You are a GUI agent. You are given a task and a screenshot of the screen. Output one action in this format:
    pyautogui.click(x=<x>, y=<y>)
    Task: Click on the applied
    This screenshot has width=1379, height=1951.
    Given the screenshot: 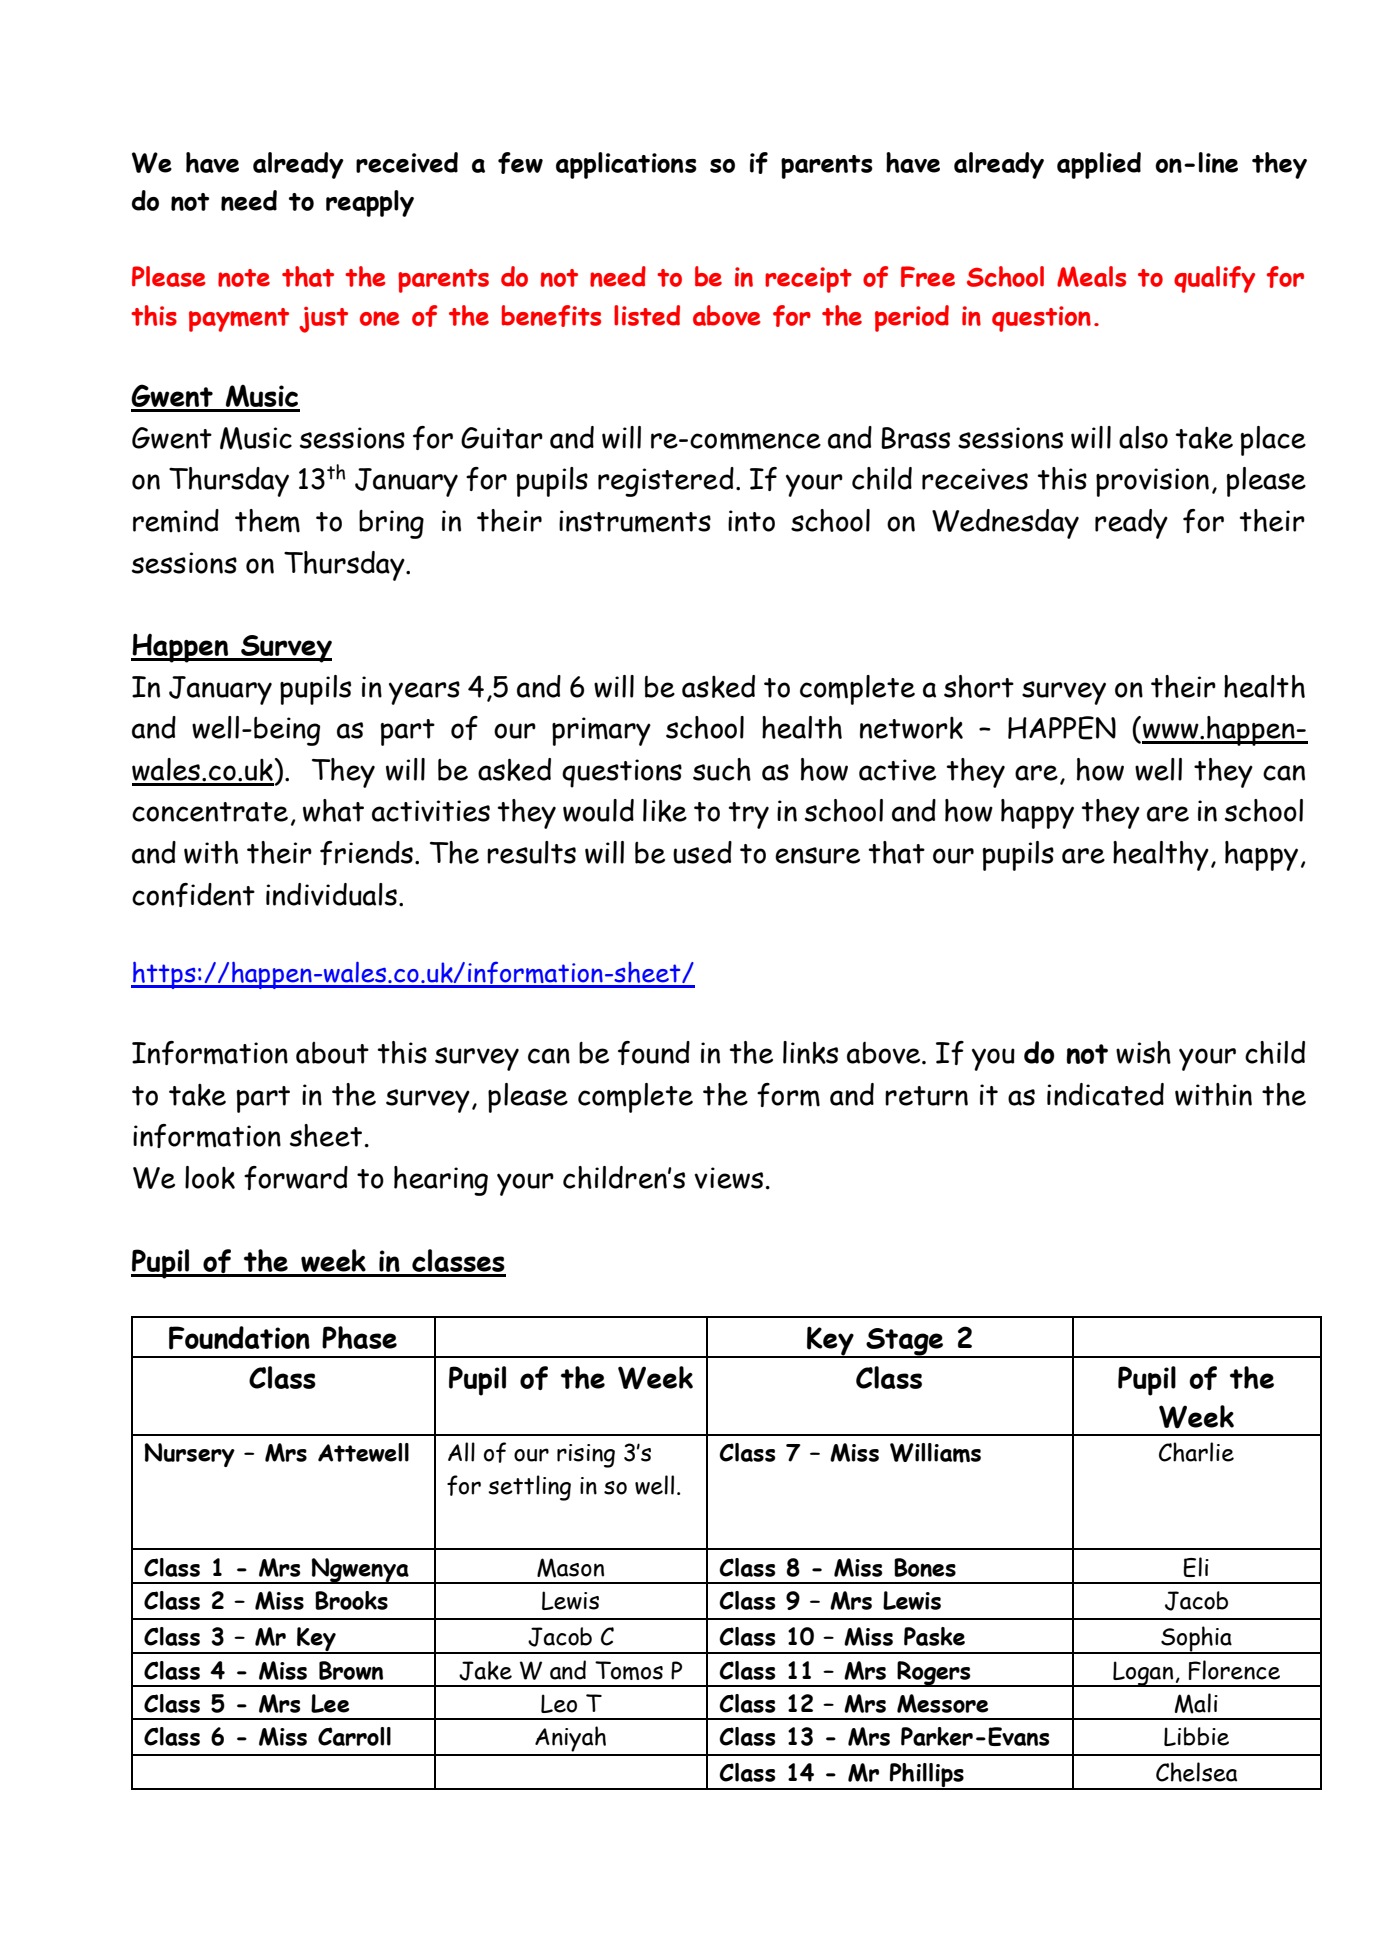 What is the action you would take?
    pyautogui.click(x=1099, y=165)
